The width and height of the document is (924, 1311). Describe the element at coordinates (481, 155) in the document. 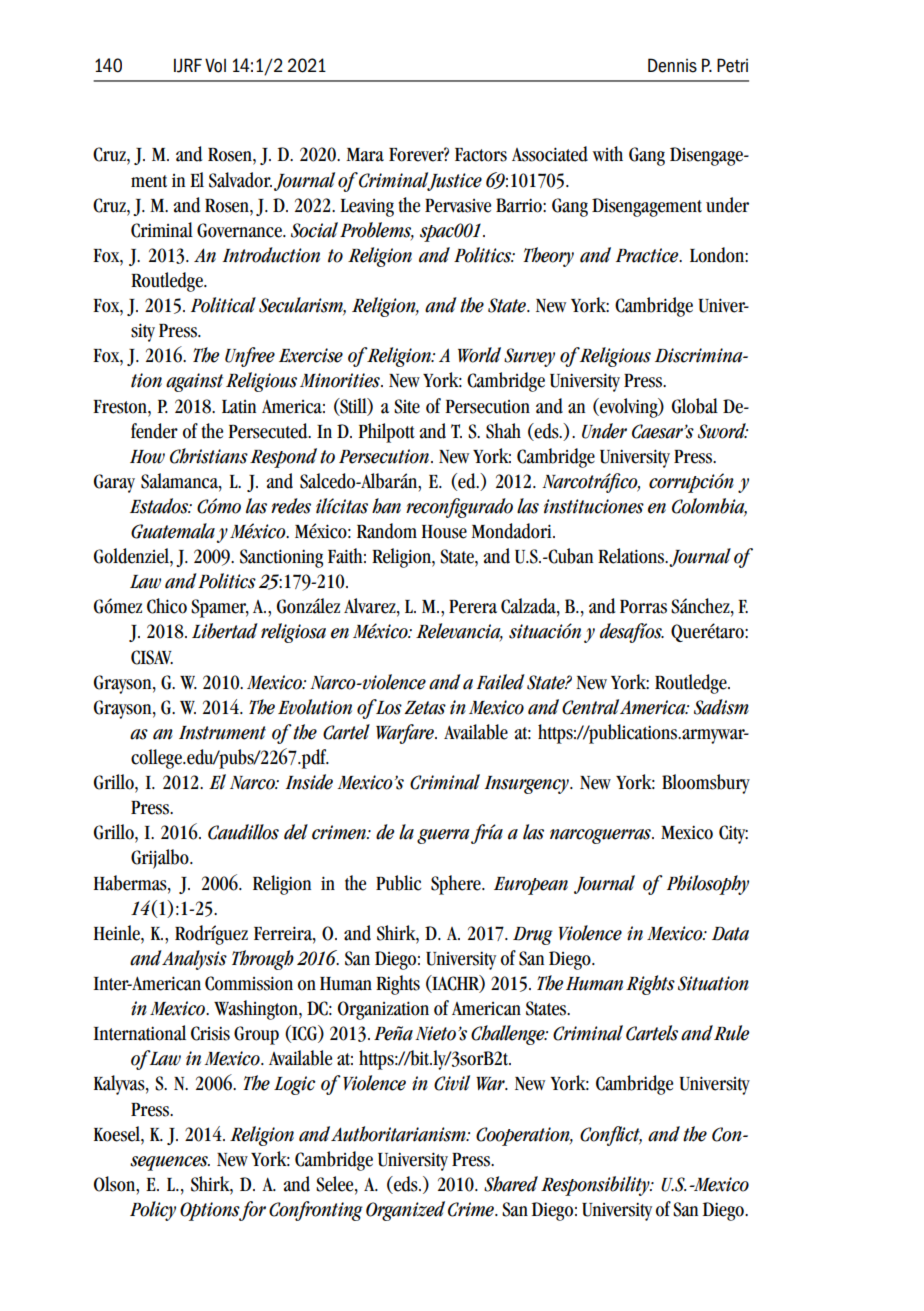

I see `Factors` at that location.
